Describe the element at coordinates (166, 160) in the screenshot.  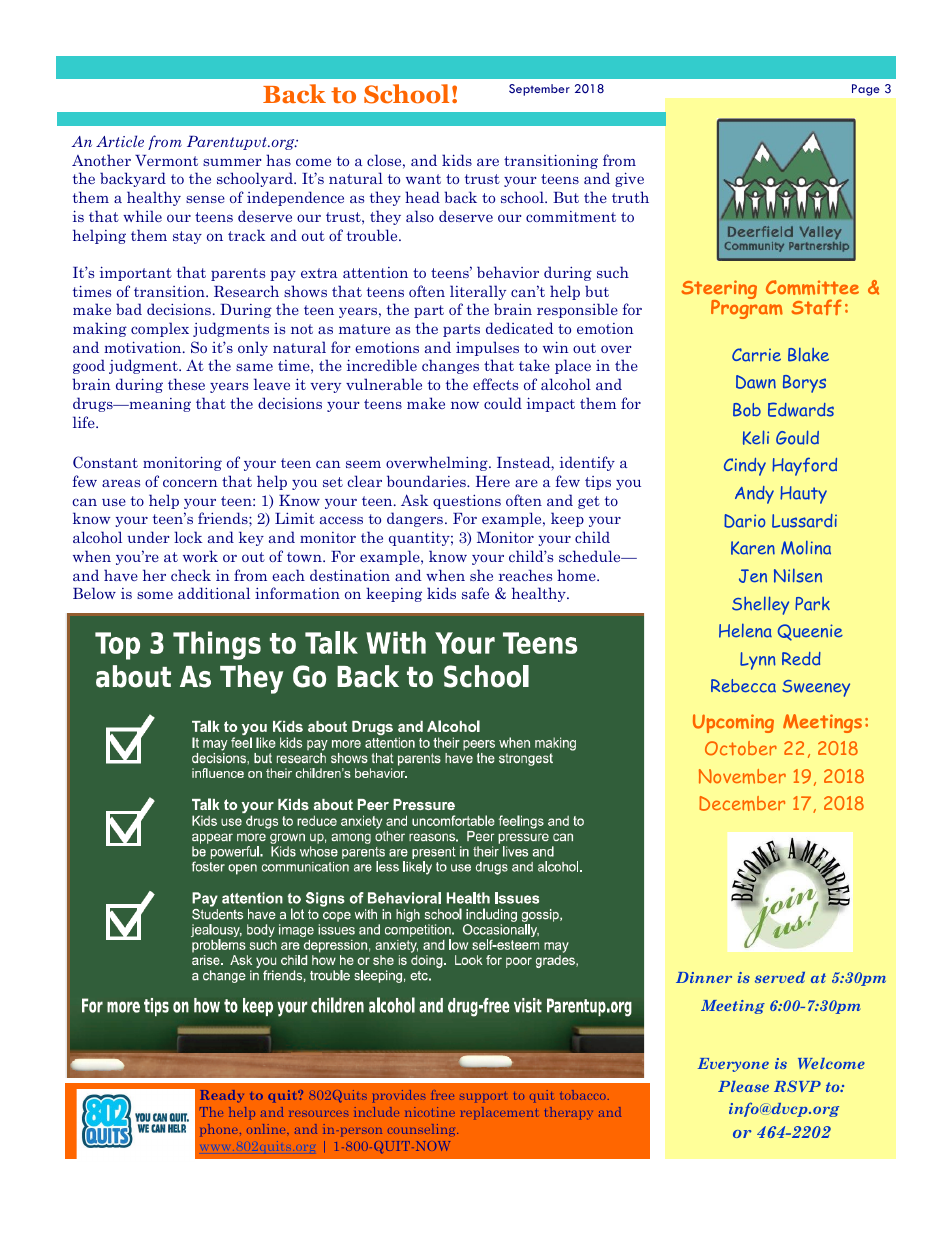
I see `Vermont` at that location.
